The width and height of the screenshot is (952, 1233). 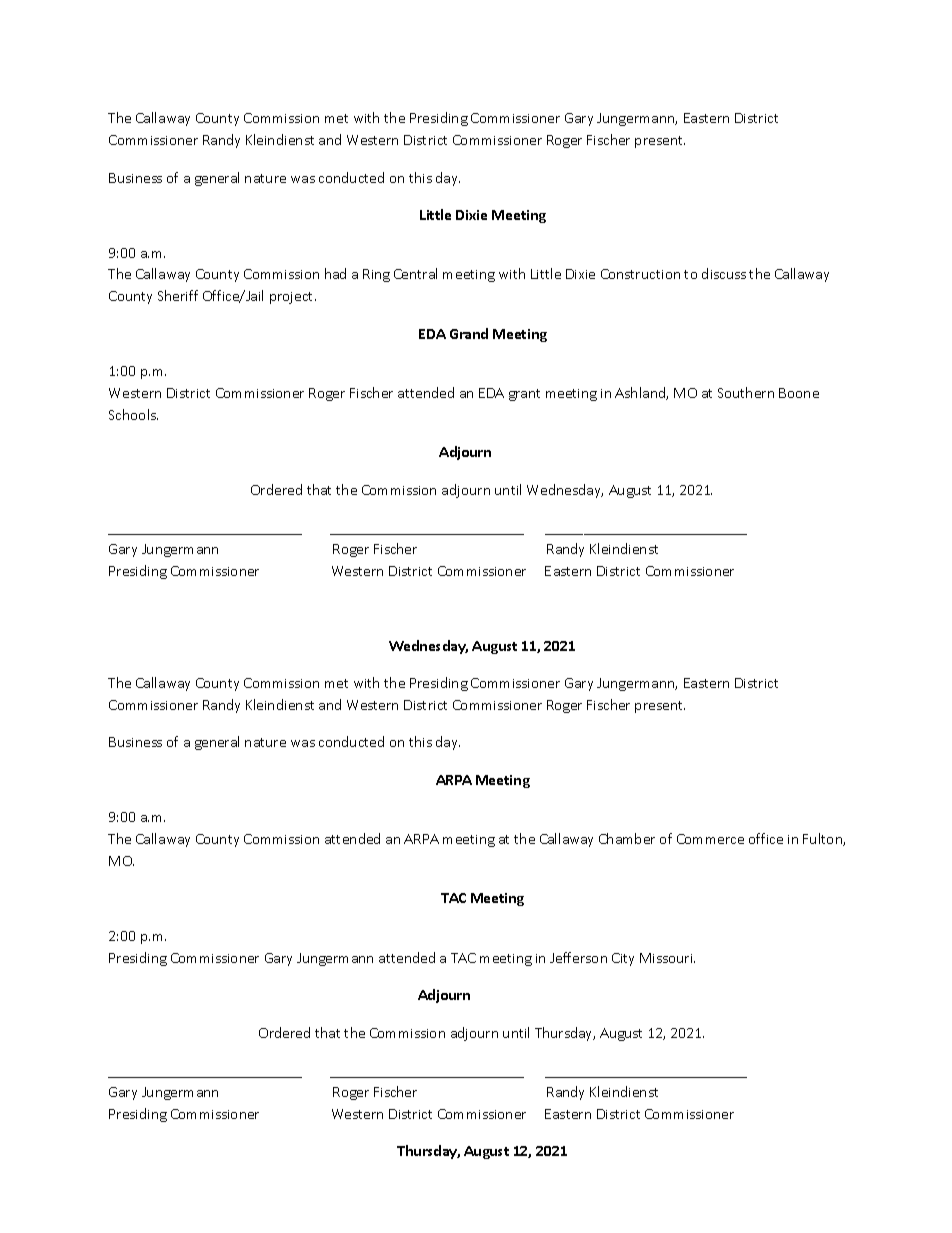 What do you see at coordinates (627, 838) in the screenshot?
I see `Chamber` at bounding box center [627, 838].
